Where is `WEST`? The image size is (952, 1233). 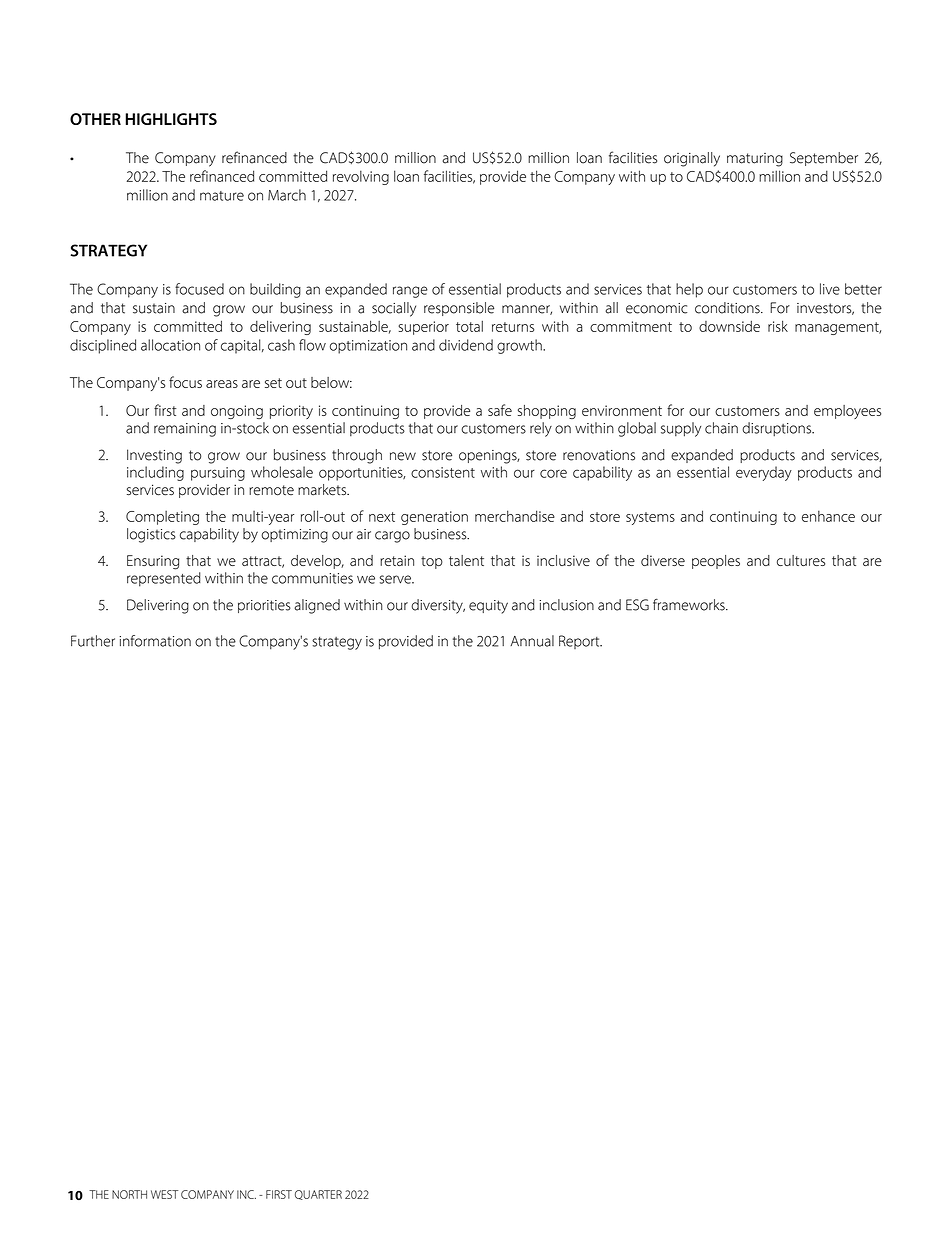 WEST is located at coordinates (164, 1194).
